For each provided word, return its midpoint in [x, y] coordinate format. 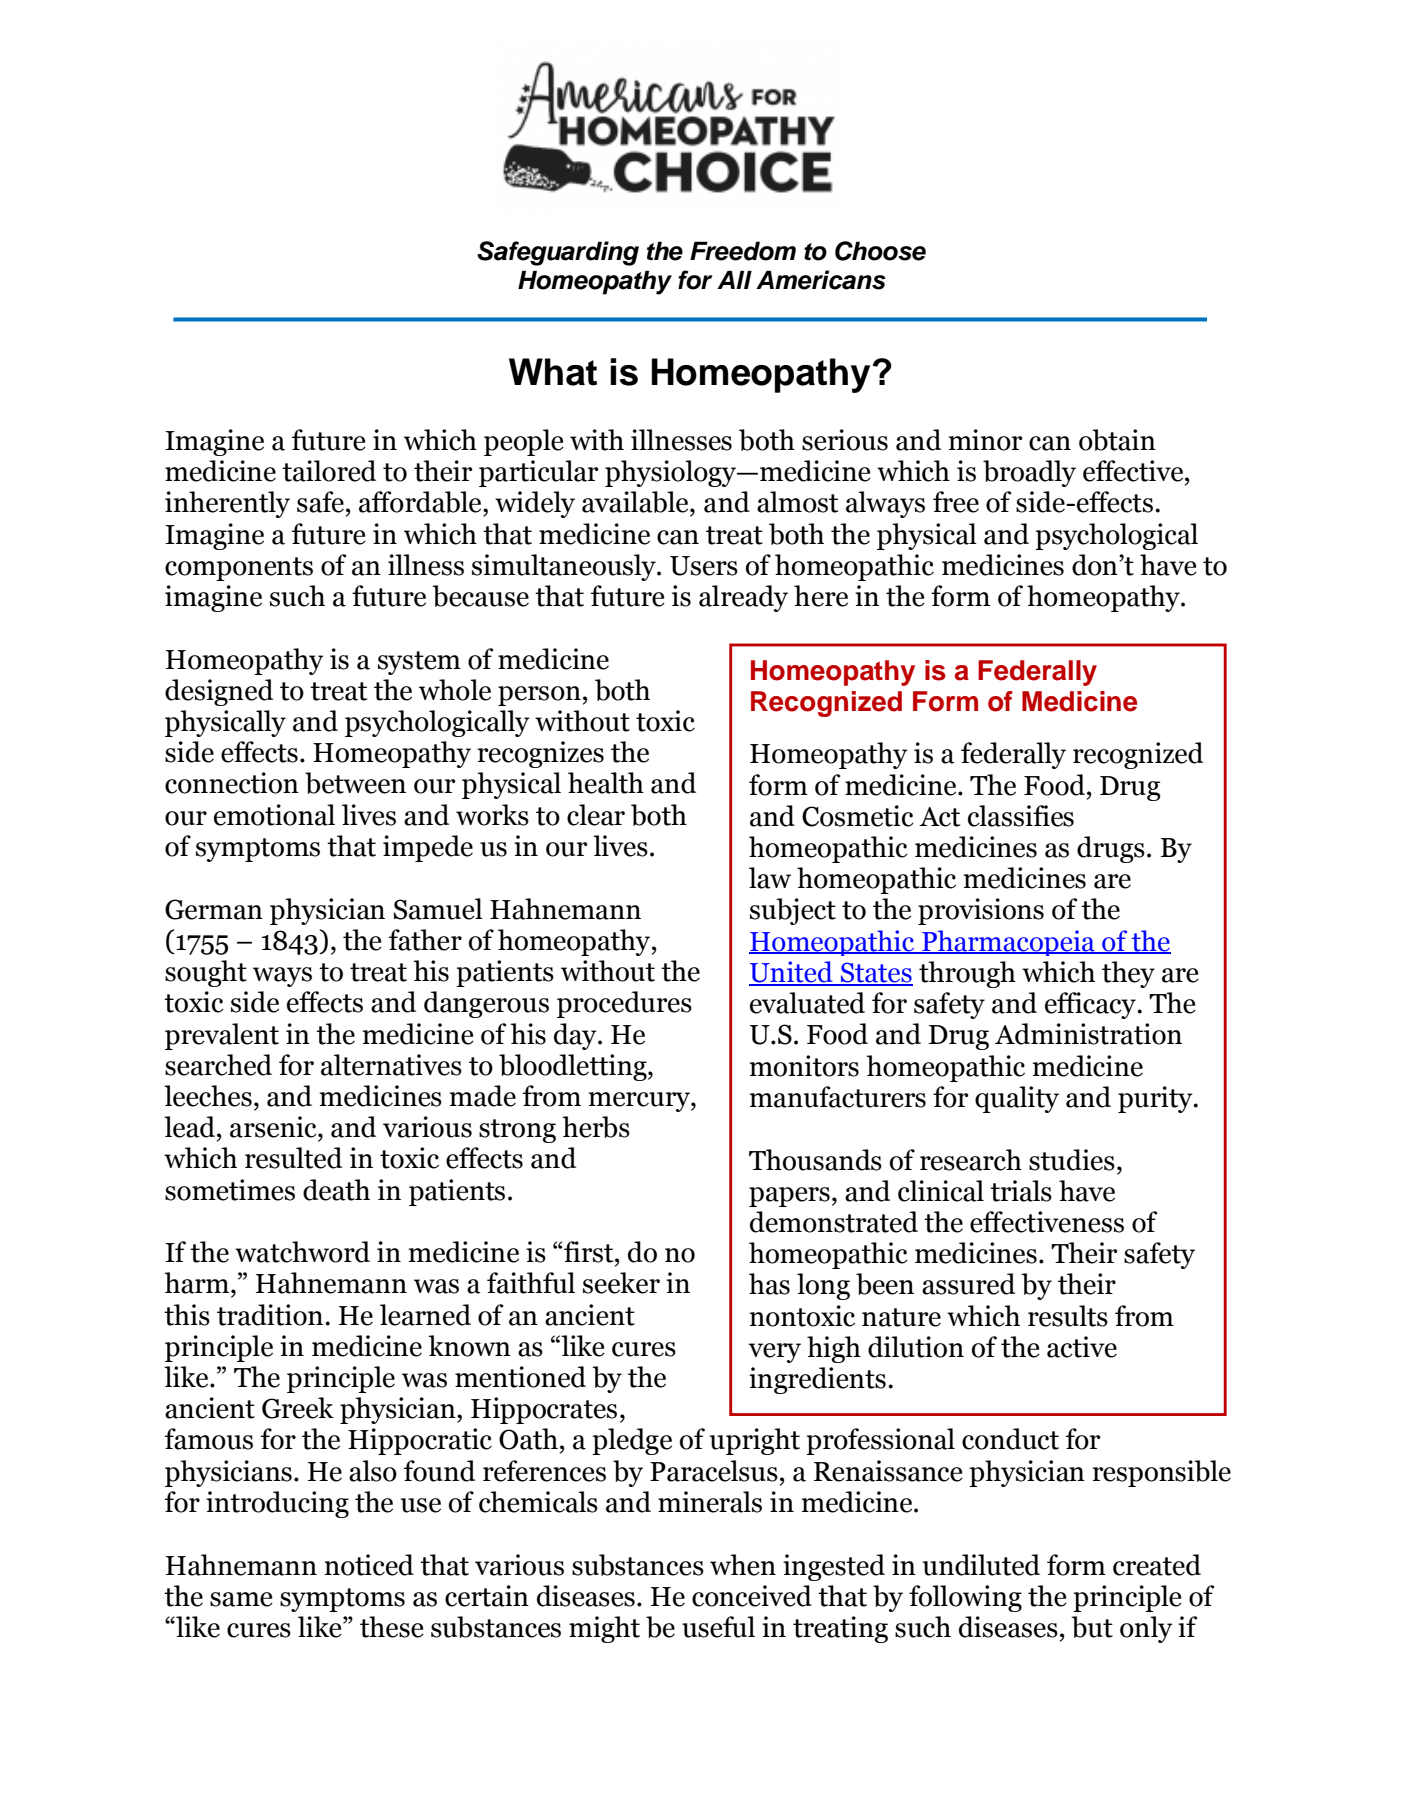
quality [1017, 1099]
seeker [621, 1283]
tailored [329, 471]
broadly [1029, 473]
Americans [821, 280]
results [1068, 1316]
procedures [624, 1004]
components [239, 569]
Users [704, 566]
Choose [880, 251]
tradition [271, 1315]
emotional [274, 815]
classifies [1021, 816]
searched [218, 1065]
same [241, 1599]
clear [596, 815]
